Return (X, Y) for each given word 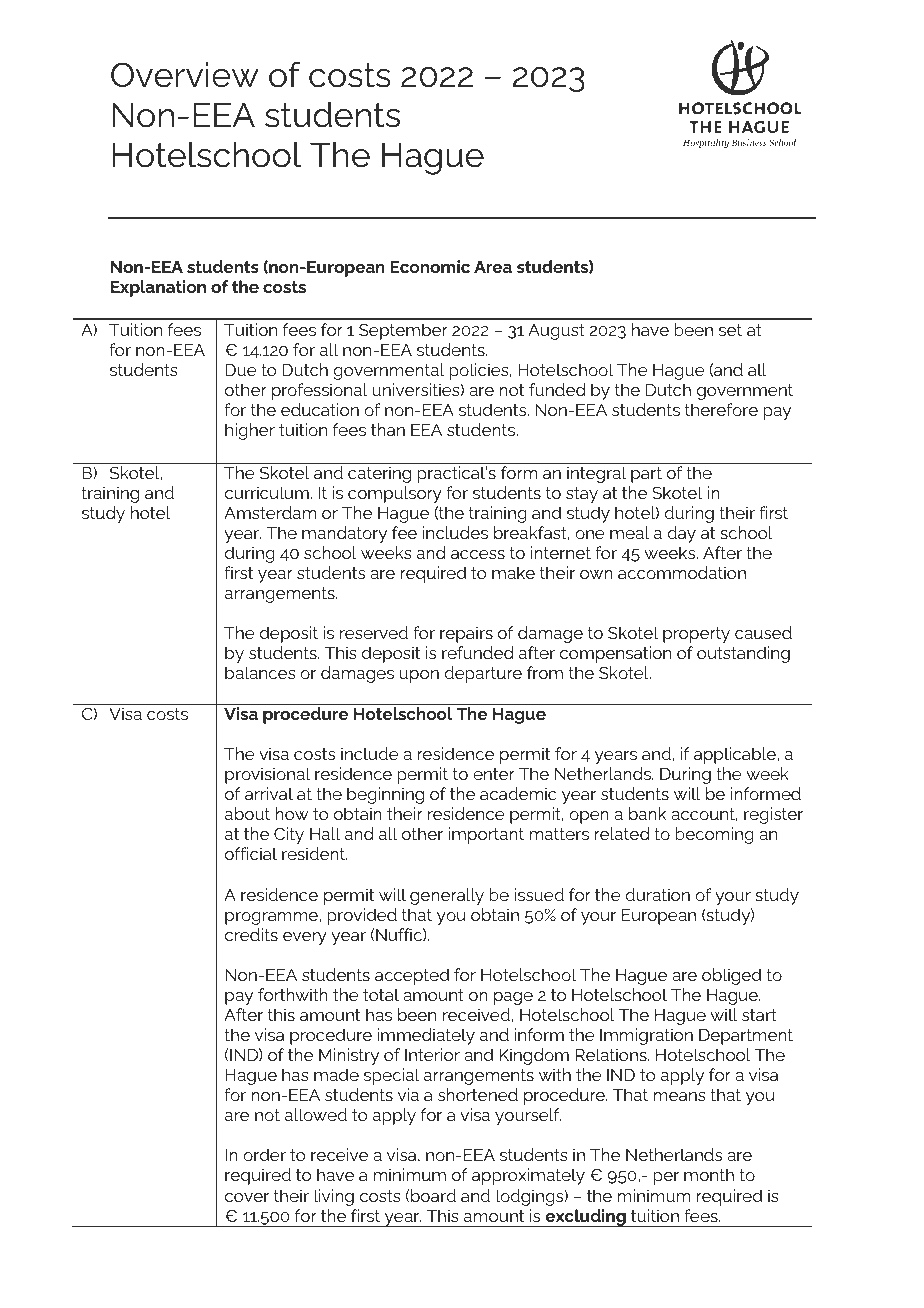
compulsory (395, 494)
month (709, 1174)
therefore (721, 409)
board (433, 1195)
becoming (714, 835)
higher (250, 431)
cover (247, 1197)
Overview (185, 75)
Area (493, 267)
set (730, 330)
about (247, 813)
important (486, 835)
